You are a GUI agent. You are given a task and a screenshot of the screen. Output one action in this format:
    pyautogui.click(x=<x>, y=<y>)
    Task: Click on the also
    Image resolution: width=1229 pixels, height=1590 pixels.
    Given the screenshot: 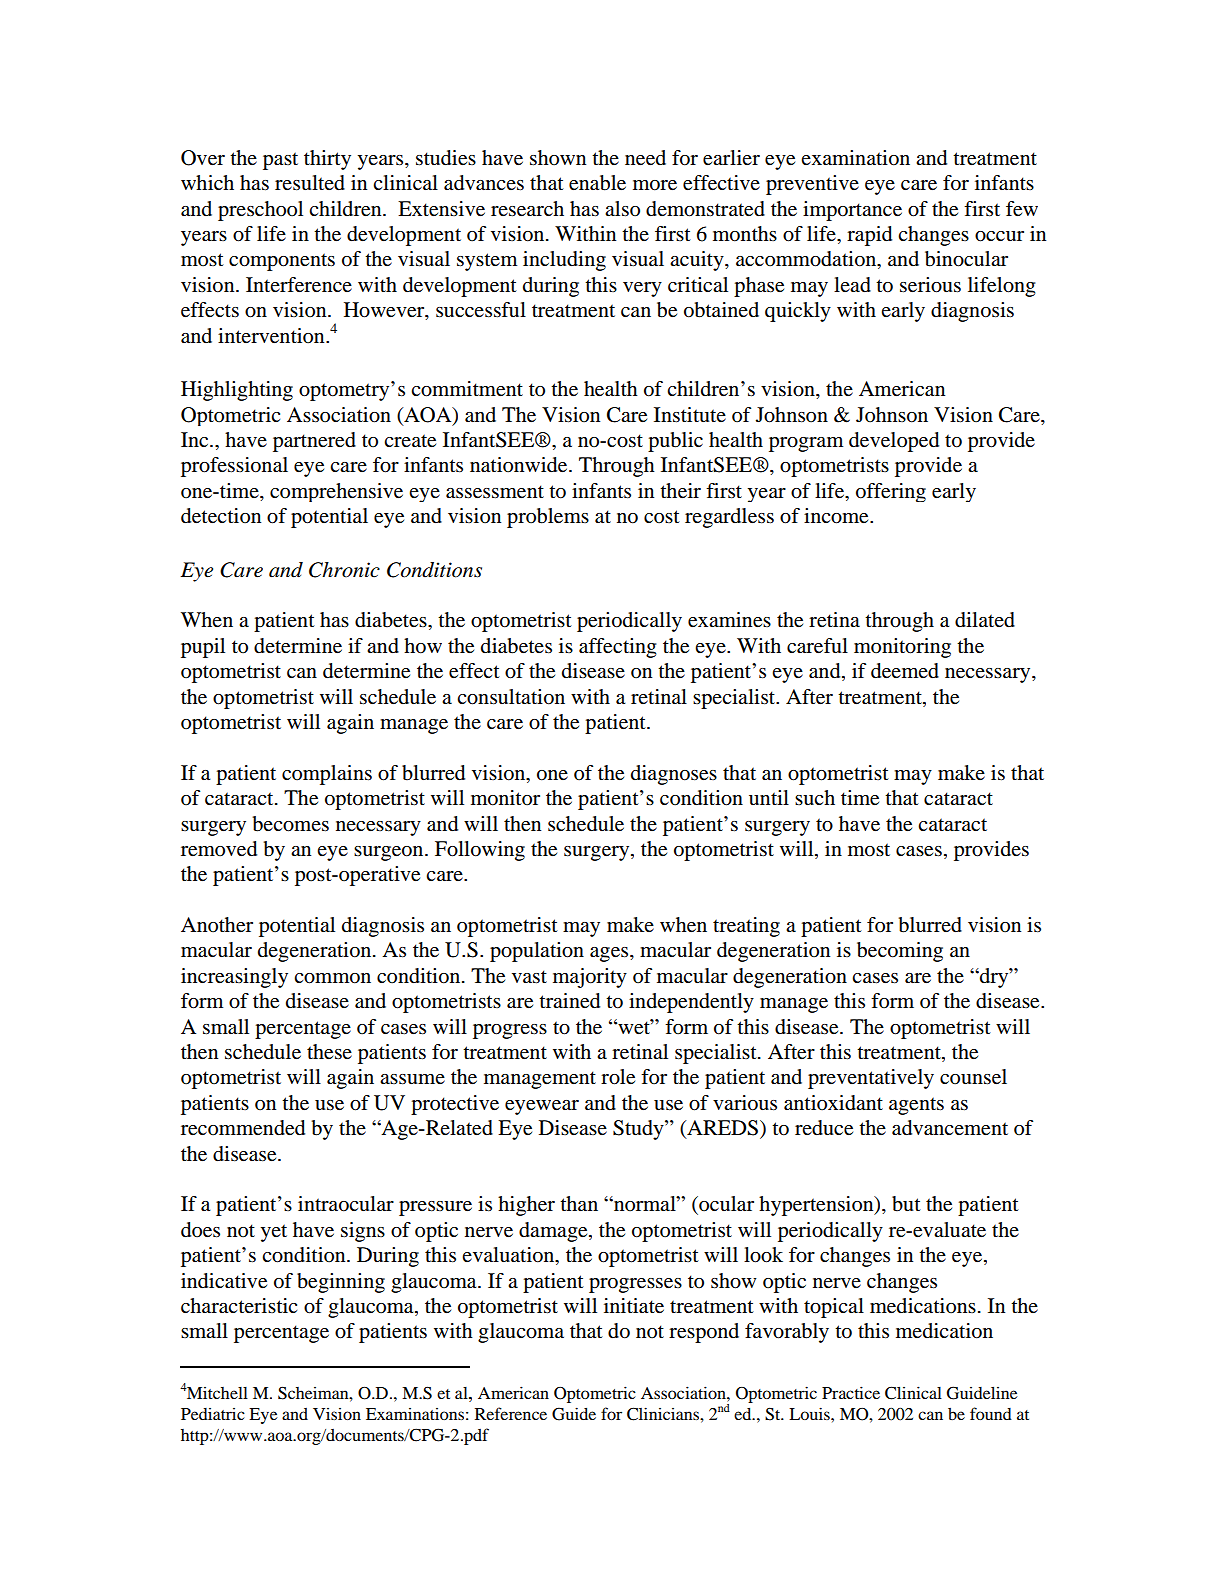 What is the action you would take?
    pyautogui.click(x=622, y=209)
